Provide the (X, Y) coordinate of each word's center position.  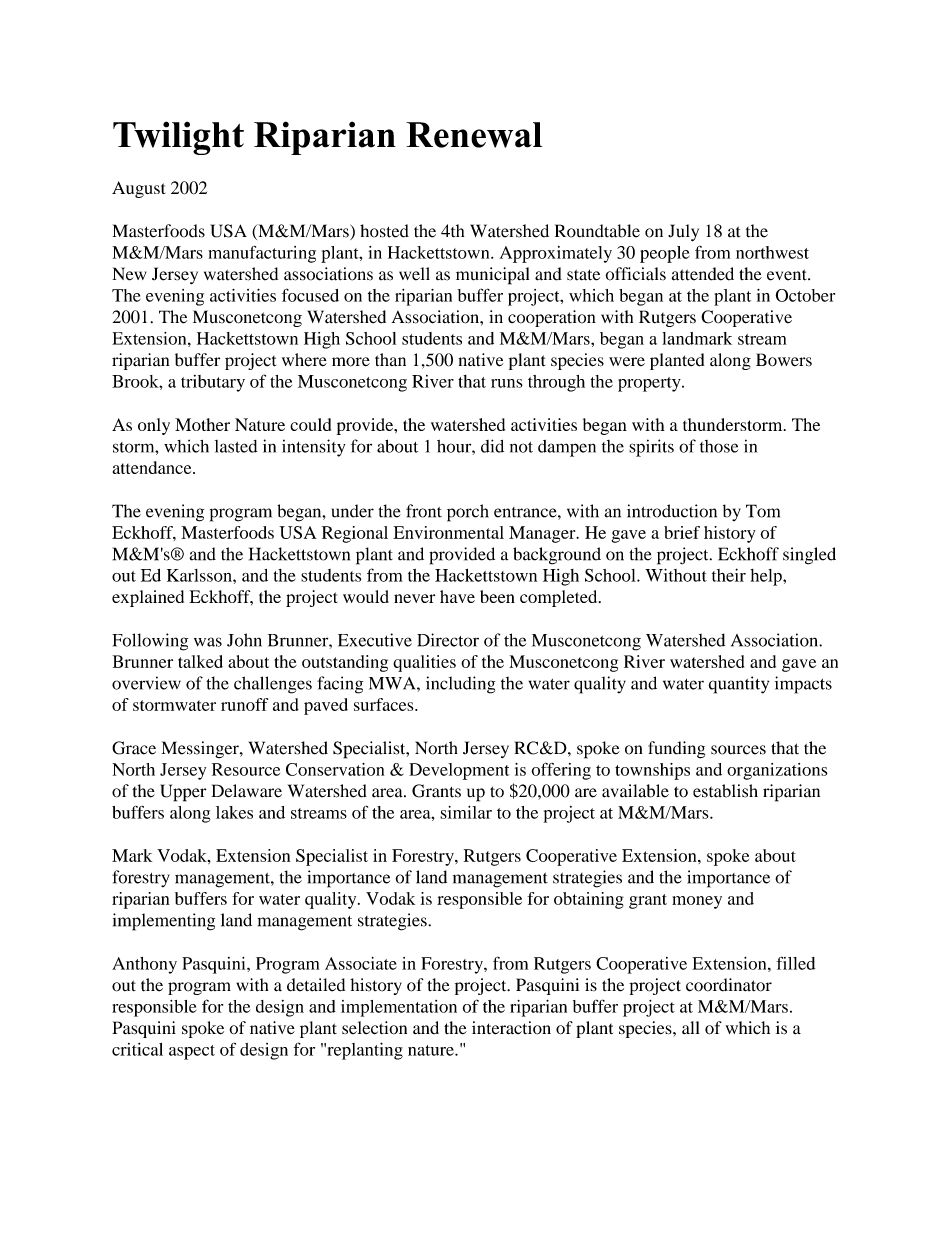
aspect (192, 1052)
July (683, 233)
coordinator (729, 985)
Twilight (178, 138)
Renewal (474, 135)
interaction (511, 1028)
